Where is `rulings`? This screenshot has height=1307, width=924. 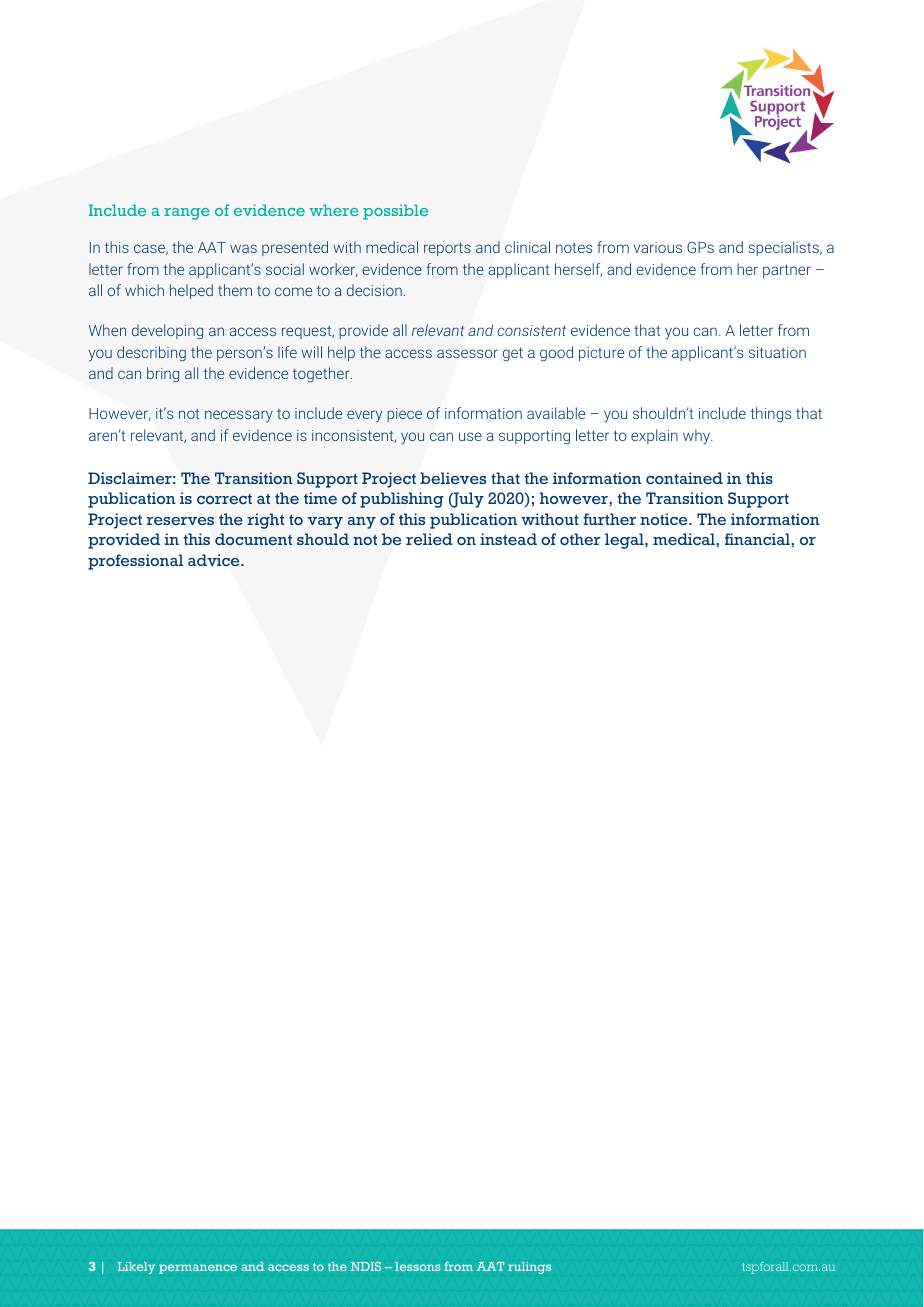
rulings is located at coordinates (529, 1268).
